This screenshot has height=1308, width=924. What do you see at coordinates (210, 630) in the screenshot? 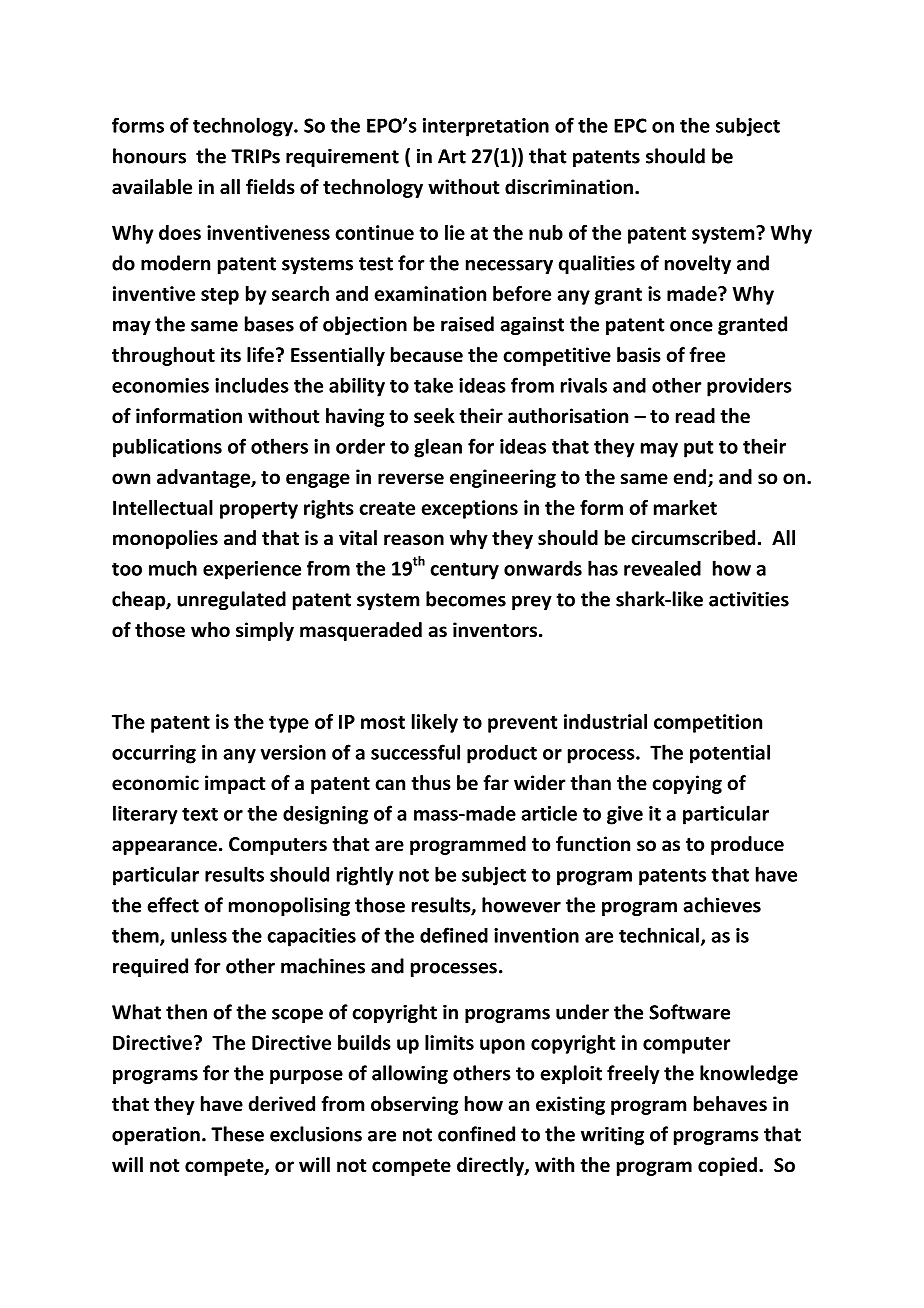
I see `who` at bounding box center [210, 630].
